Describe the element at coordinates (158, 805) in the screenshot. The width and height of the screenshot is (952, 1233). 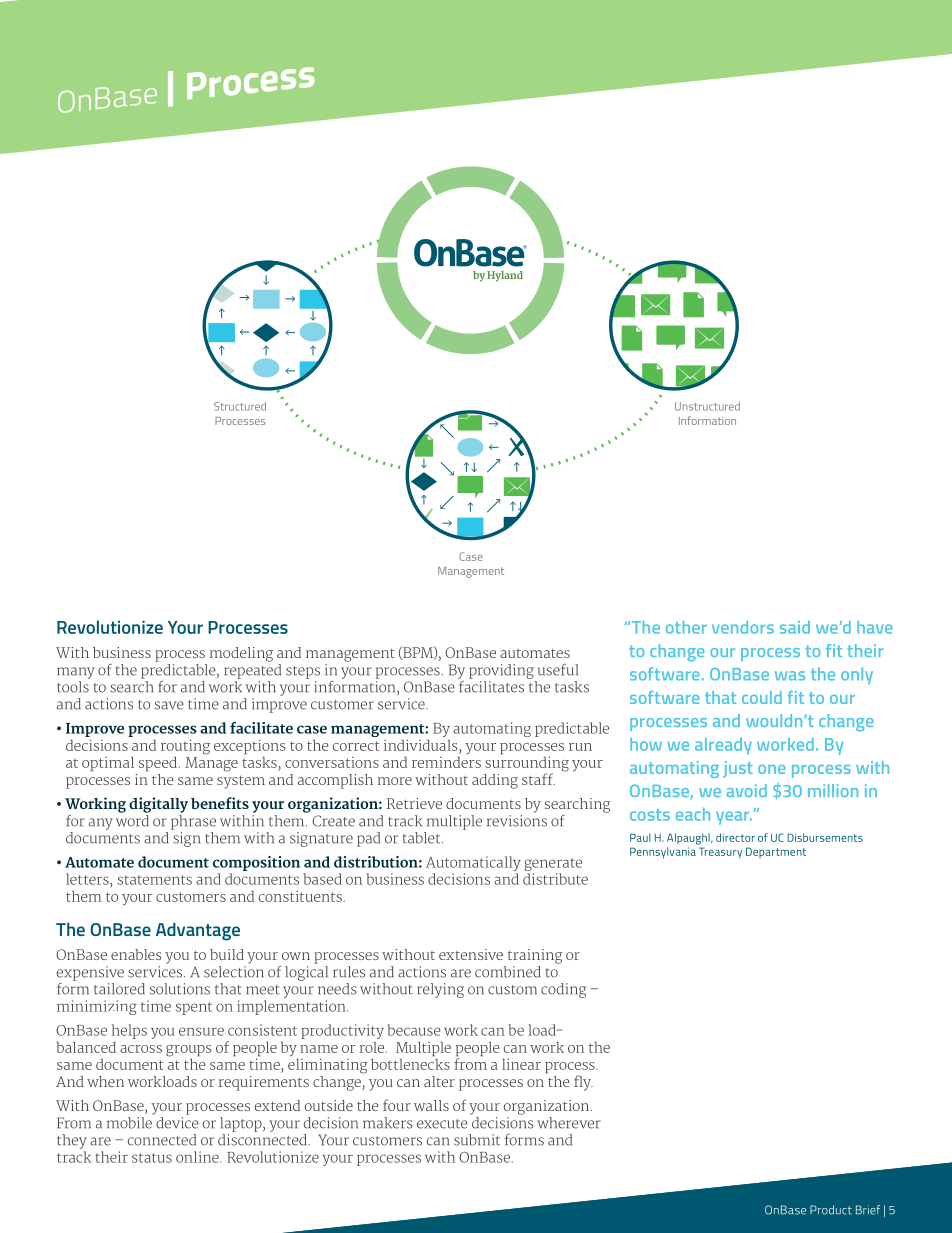
I see `digitally` at that location.
